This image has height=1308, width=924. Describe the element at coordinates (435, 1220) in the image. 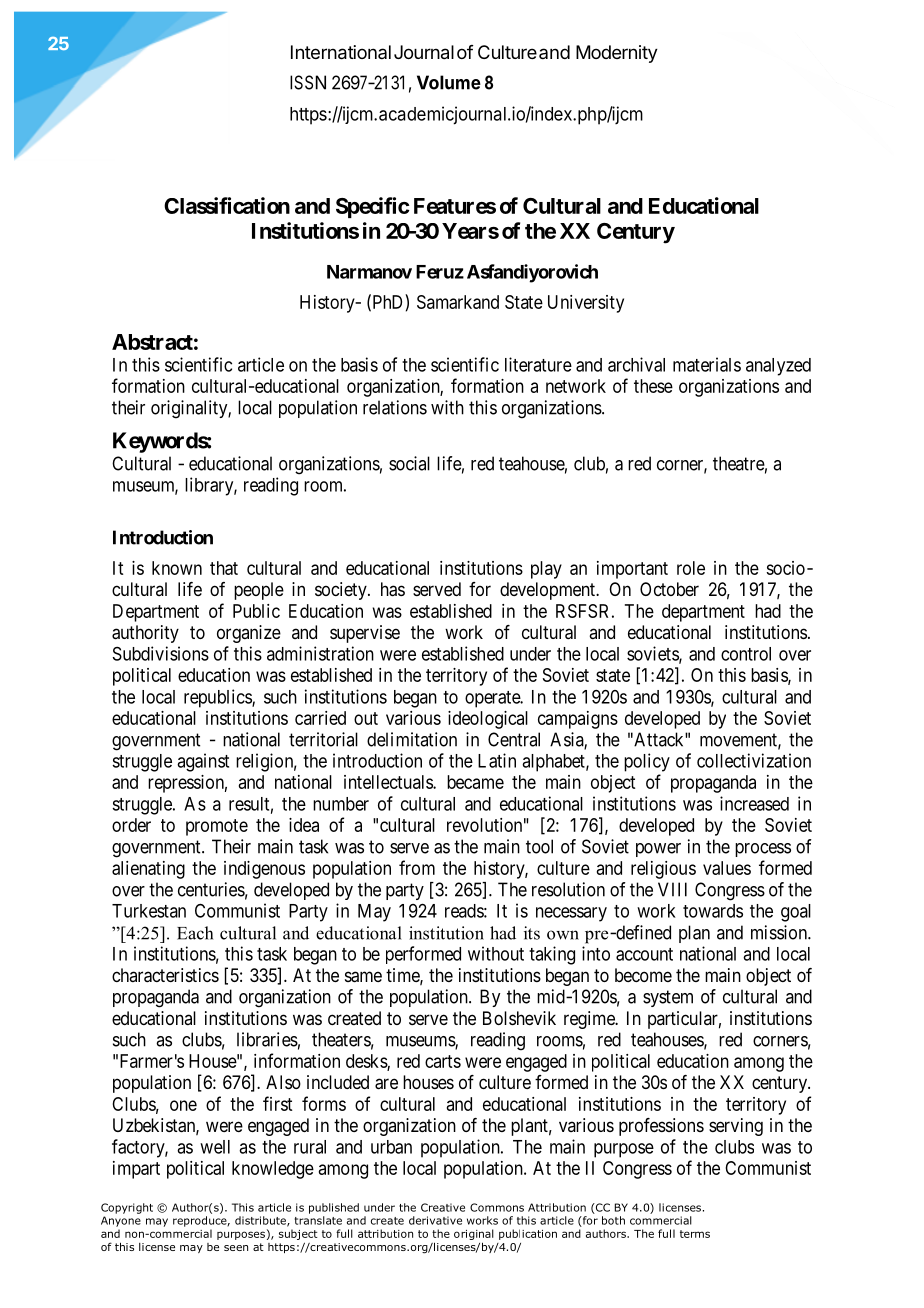

I see `derivative` at that location.
